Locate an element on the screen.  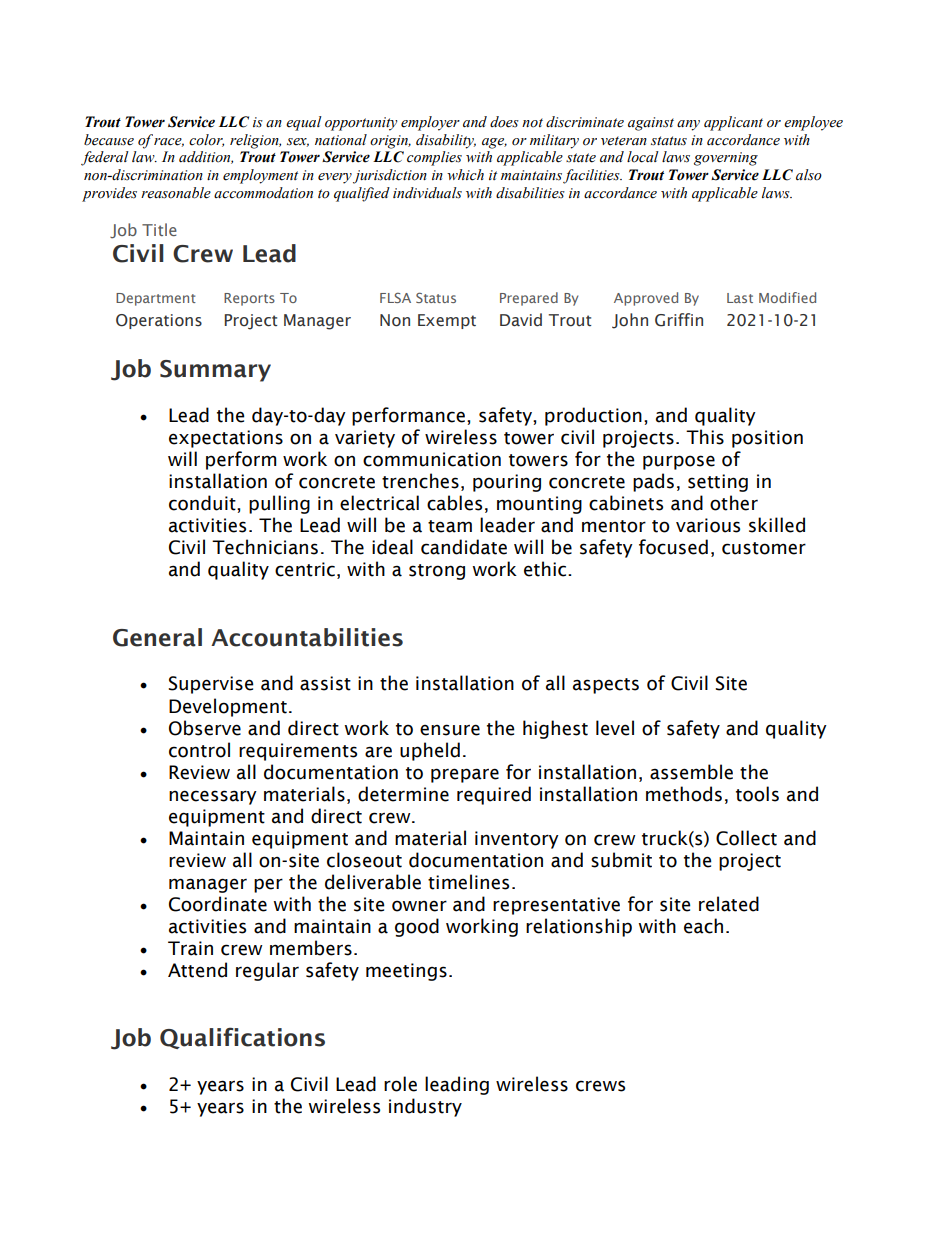
strong is located at coordinates (437, 572).
